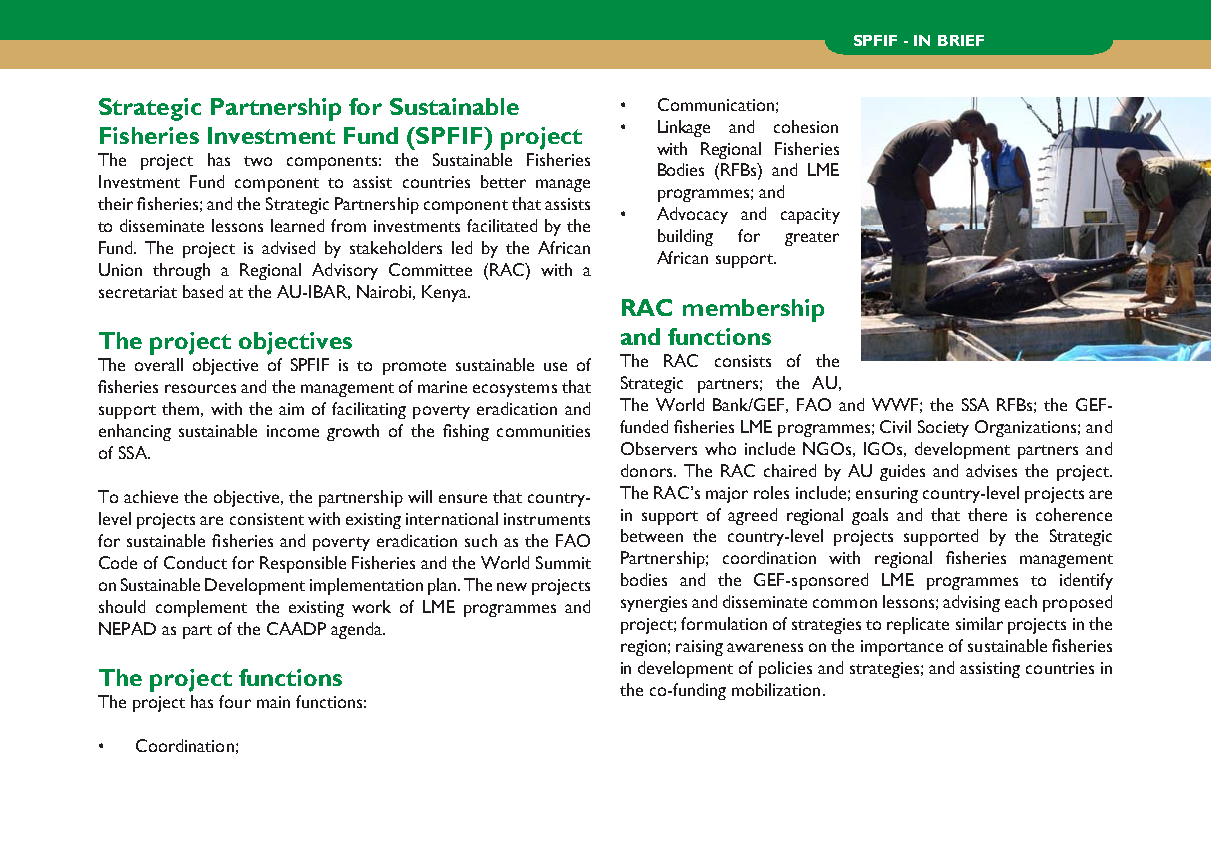 This screenshot has width=1211, height=853. Describe the element at coordinates (652, 535) in the screenshot. I see `between` at that location.
